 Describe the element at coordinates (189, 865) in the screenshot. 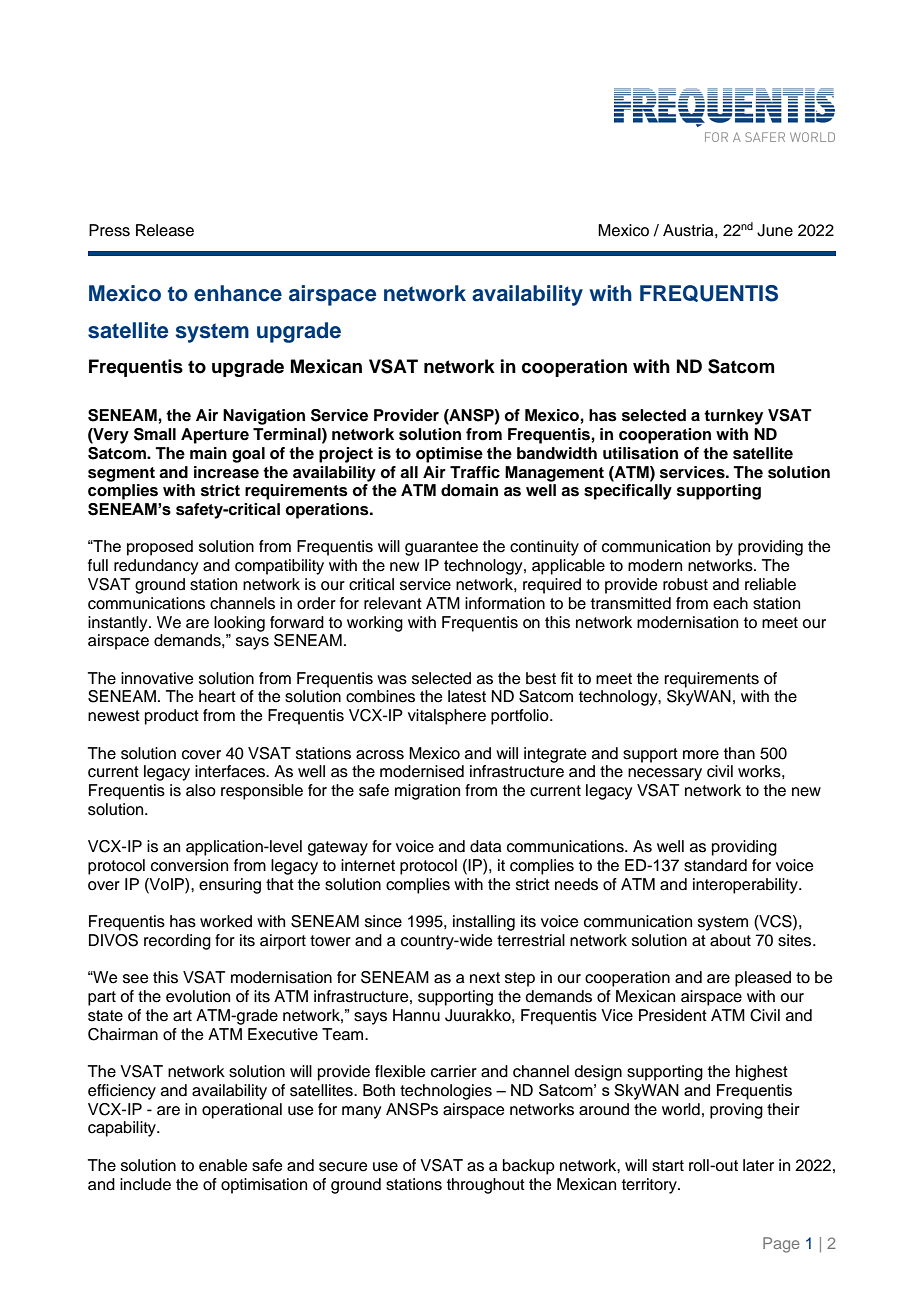

I see `conversion` at that location.
